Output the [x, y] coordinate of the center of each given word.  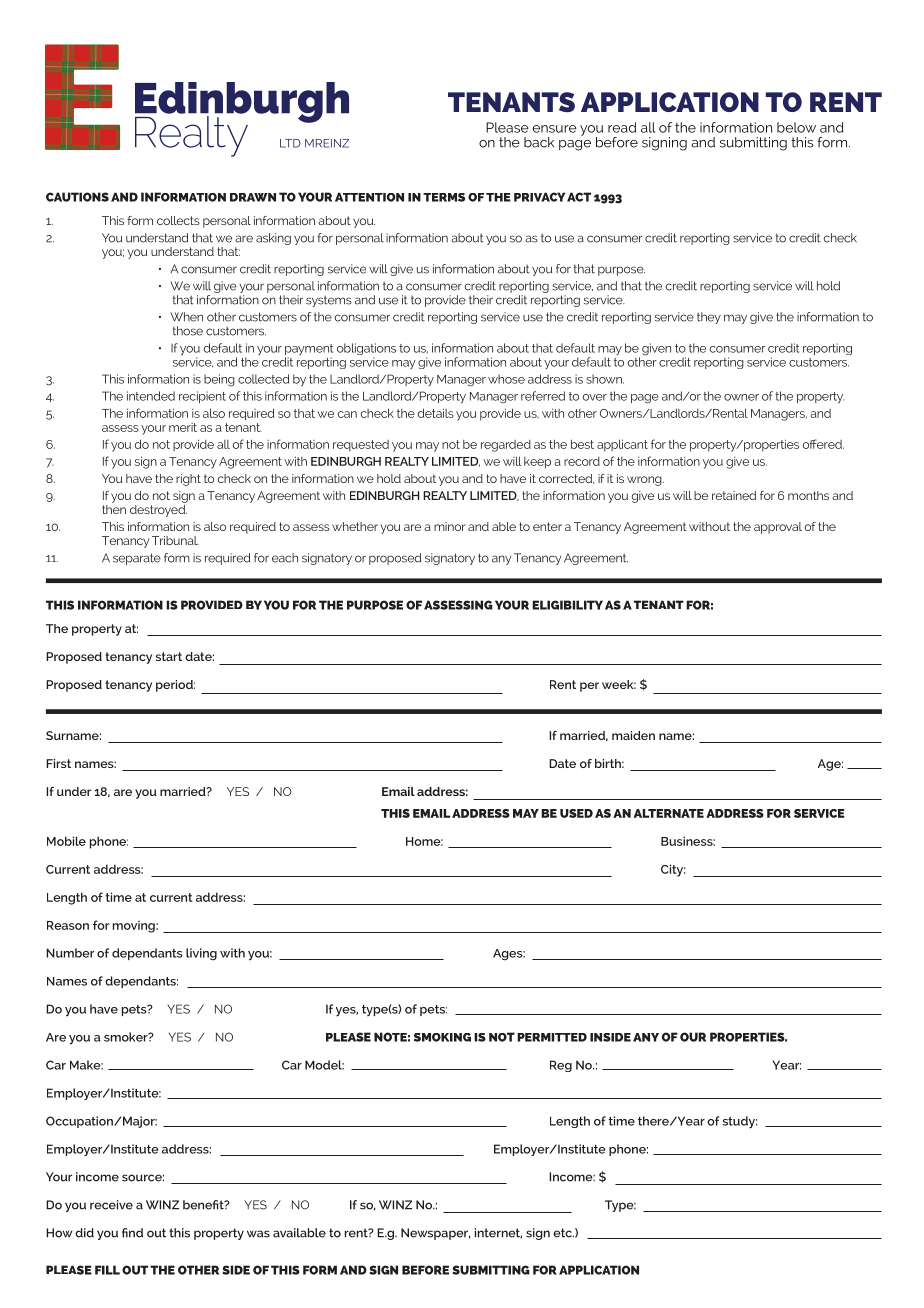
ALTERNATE [669, 813]
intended [151, 396]
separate [137, 559]
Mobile [66, 841]
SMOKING [442, 1037]
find [132, 1233]
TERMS [444, 197]
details [435, 413]
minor [449, 526]
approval [778, 528]
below [796, 127]
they [709, 318]
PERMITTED [552, 1037]
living [201, 954]
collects [178, 220]
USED [576, 813]
